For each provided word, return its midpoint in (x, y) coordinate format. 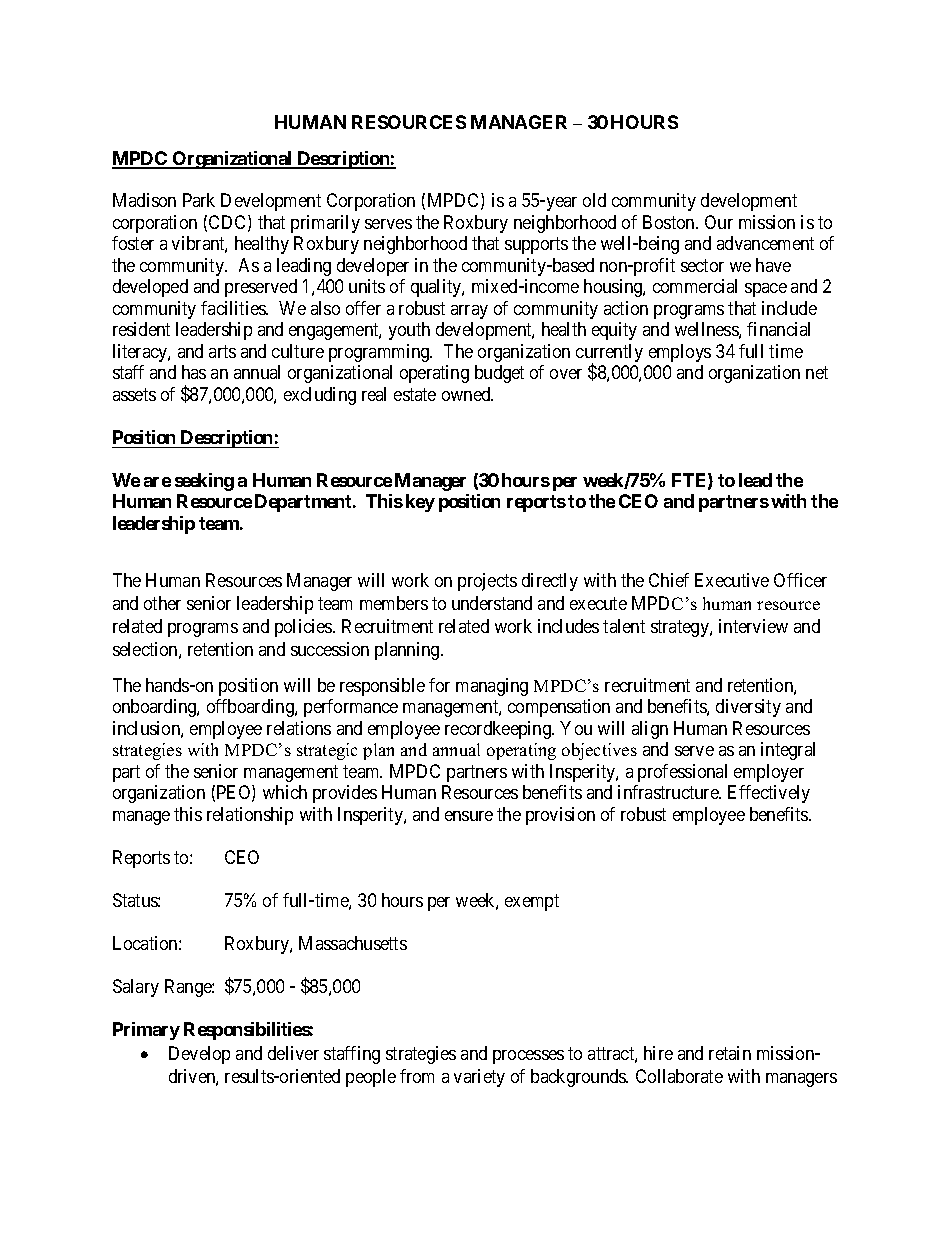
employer (769, 773)
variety (479, 1078)
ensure (469, 816)
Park (199, 200)
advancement (765, 243)
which (285, 792)
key (420, 503)
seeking (204, 482)
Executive (732, 580)
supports (536, 245)
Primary (146, 1031)
